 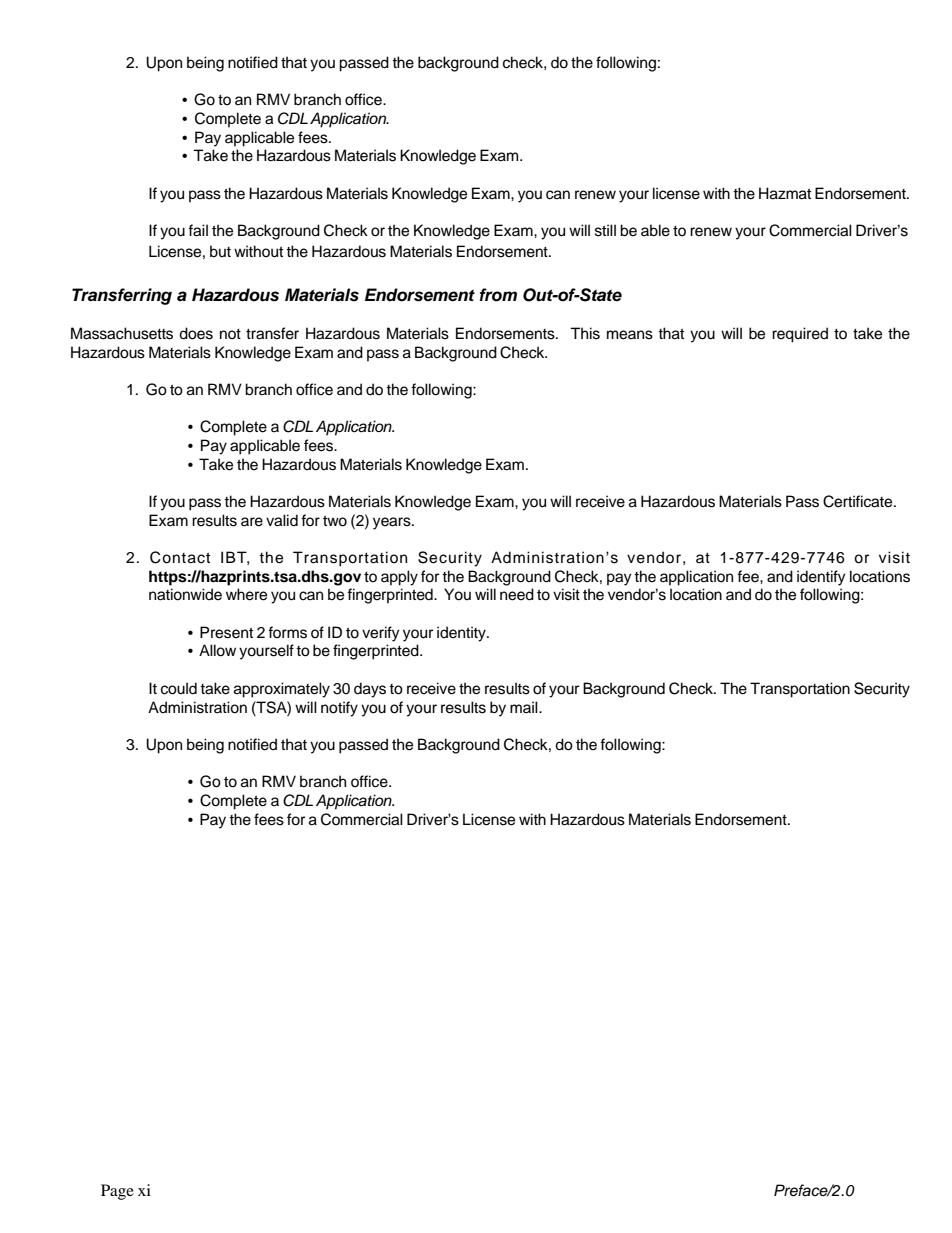 What do you see at coordinates (821, 578) in the image?
I see `identify` at bounding box center [821, 578].
